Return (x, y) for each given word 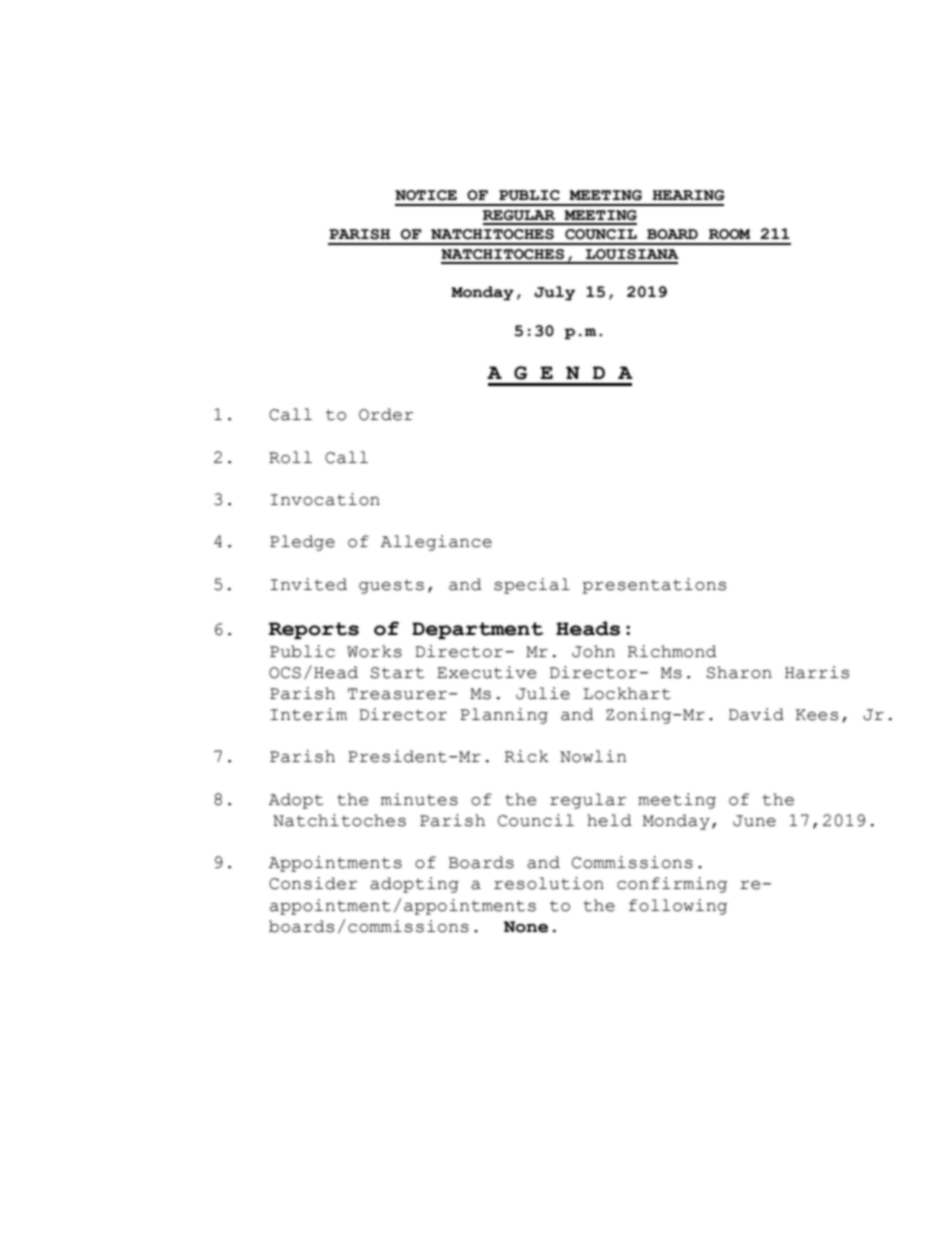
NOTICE (426, 195)
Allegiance (436, 543)
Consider (313, 883)
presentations (654, 586)
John (593, 651)
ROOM (729, 234)
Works (374, 651)
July (554, 293)
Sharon (739, 672)
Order (386, 414)
